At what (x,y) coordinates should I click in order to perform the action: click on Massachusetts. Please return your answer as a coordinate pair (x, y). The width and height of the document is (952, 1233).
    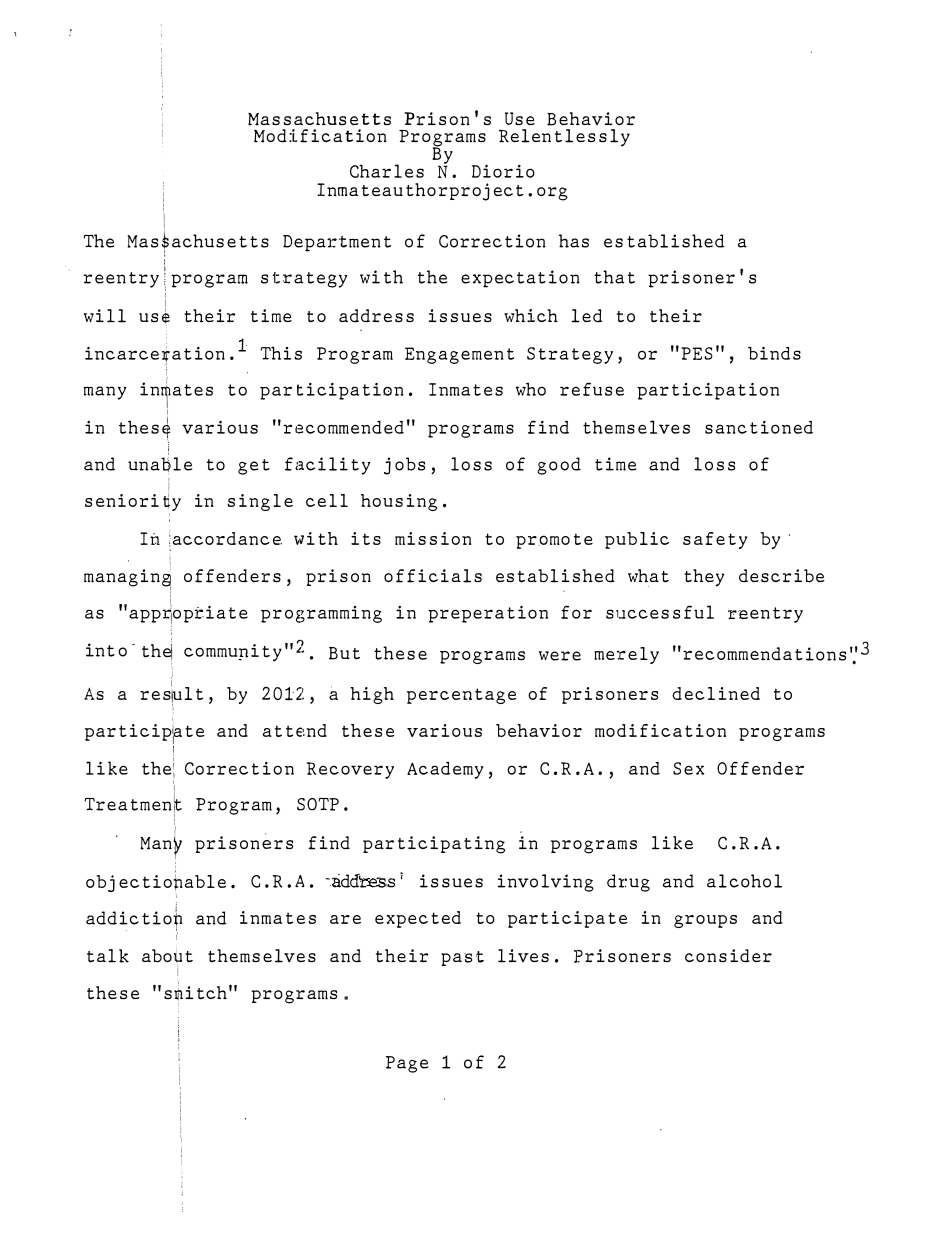
    Looking at the image, I should click on (319, 119).
